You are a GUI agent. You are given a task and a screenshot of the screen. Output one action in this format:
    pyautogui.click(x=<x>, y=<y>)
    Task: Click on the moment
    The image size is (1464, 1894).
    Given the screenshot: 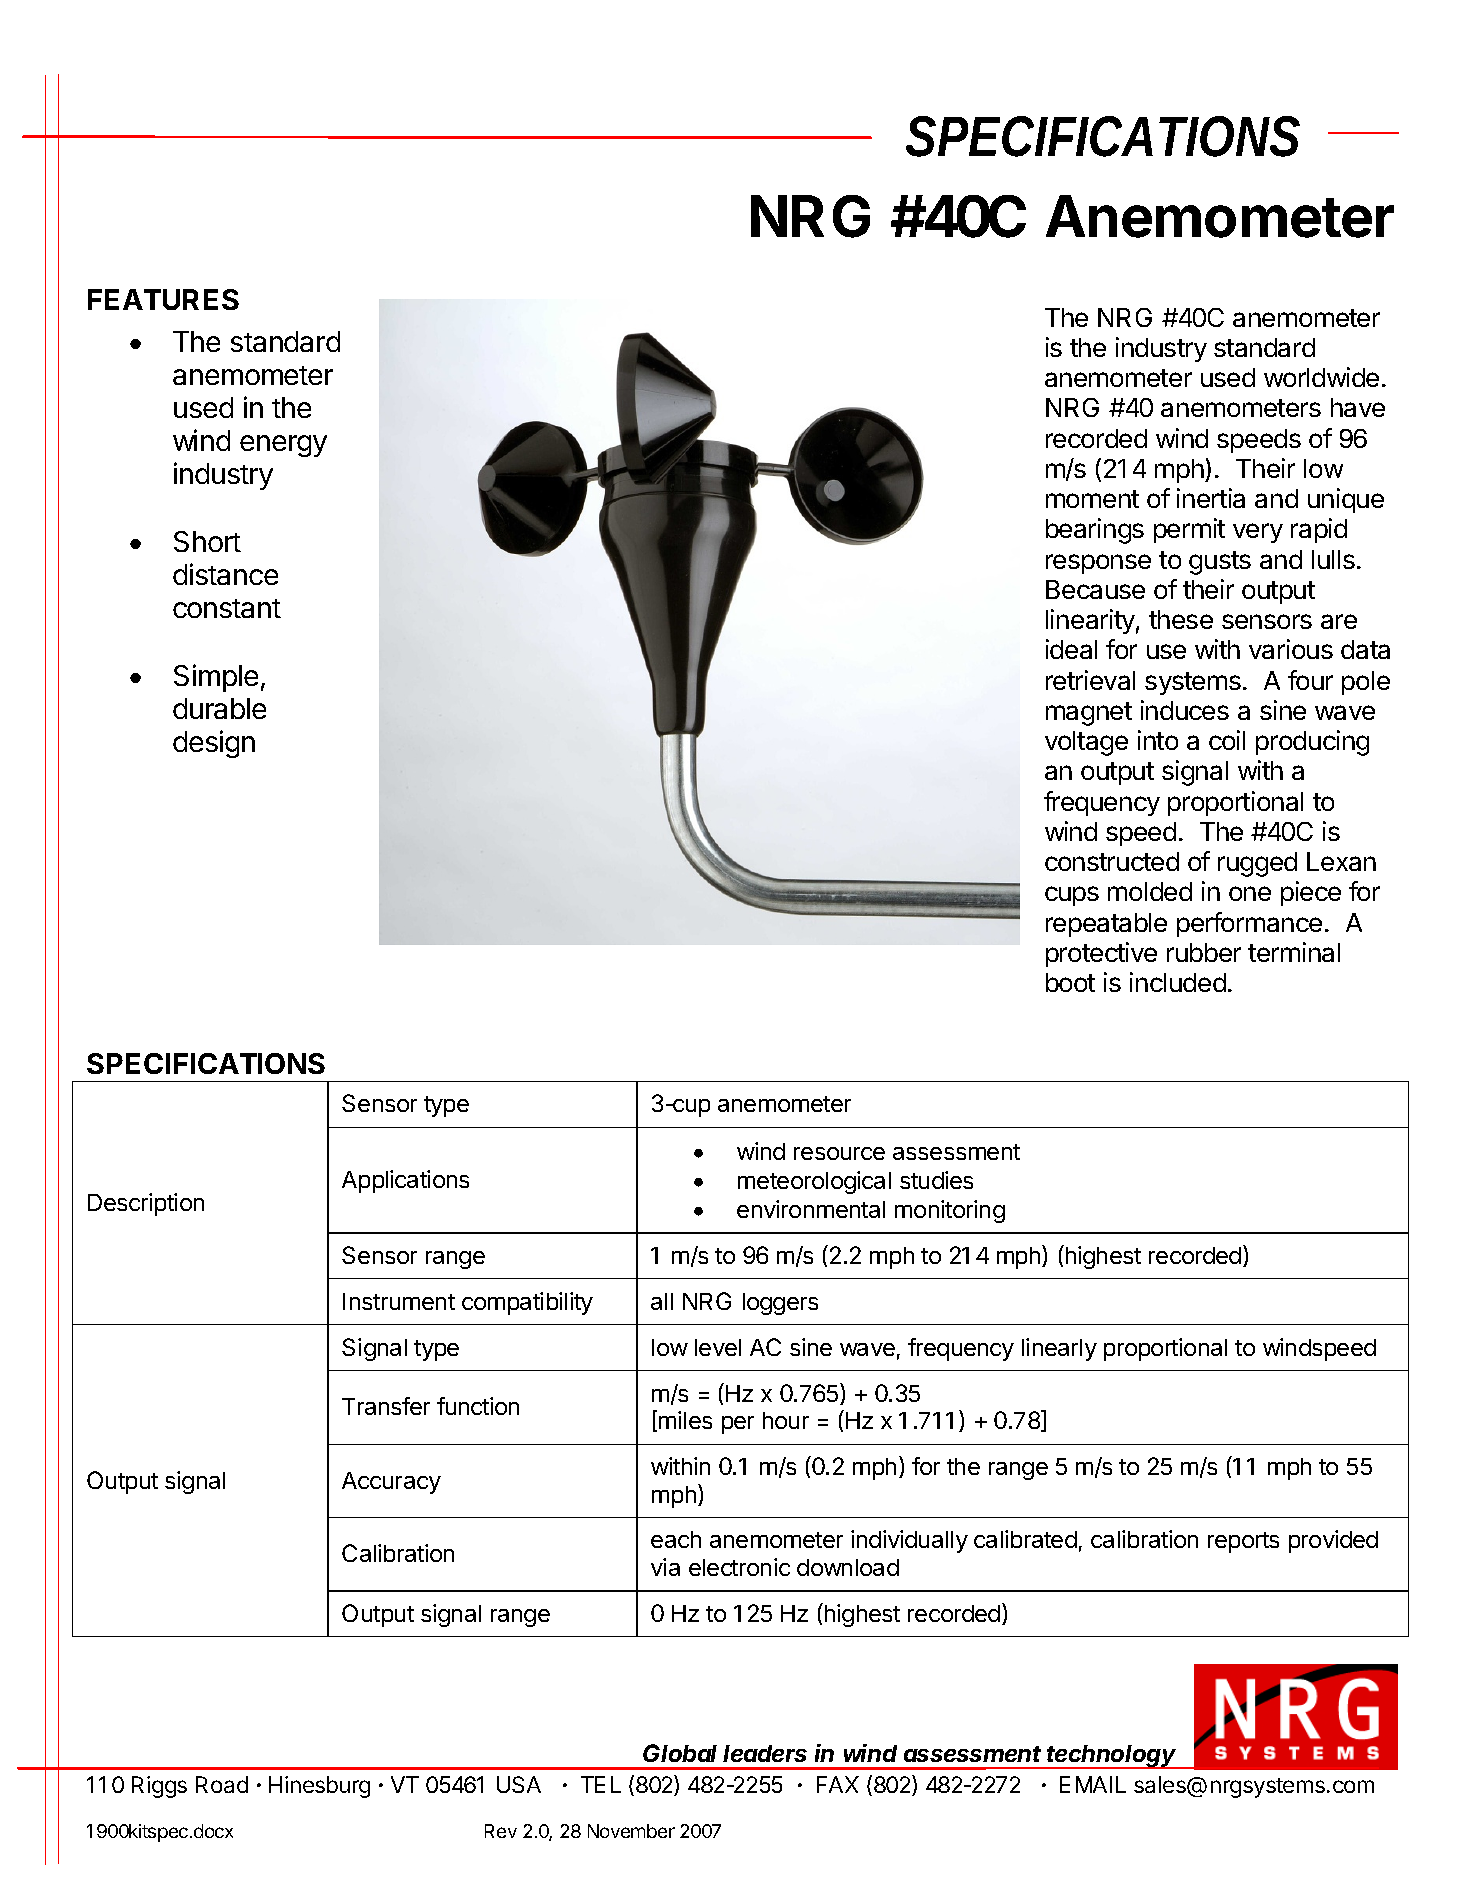 What is the action you would take?
    pyautogui.click(x=1092, y=499)
